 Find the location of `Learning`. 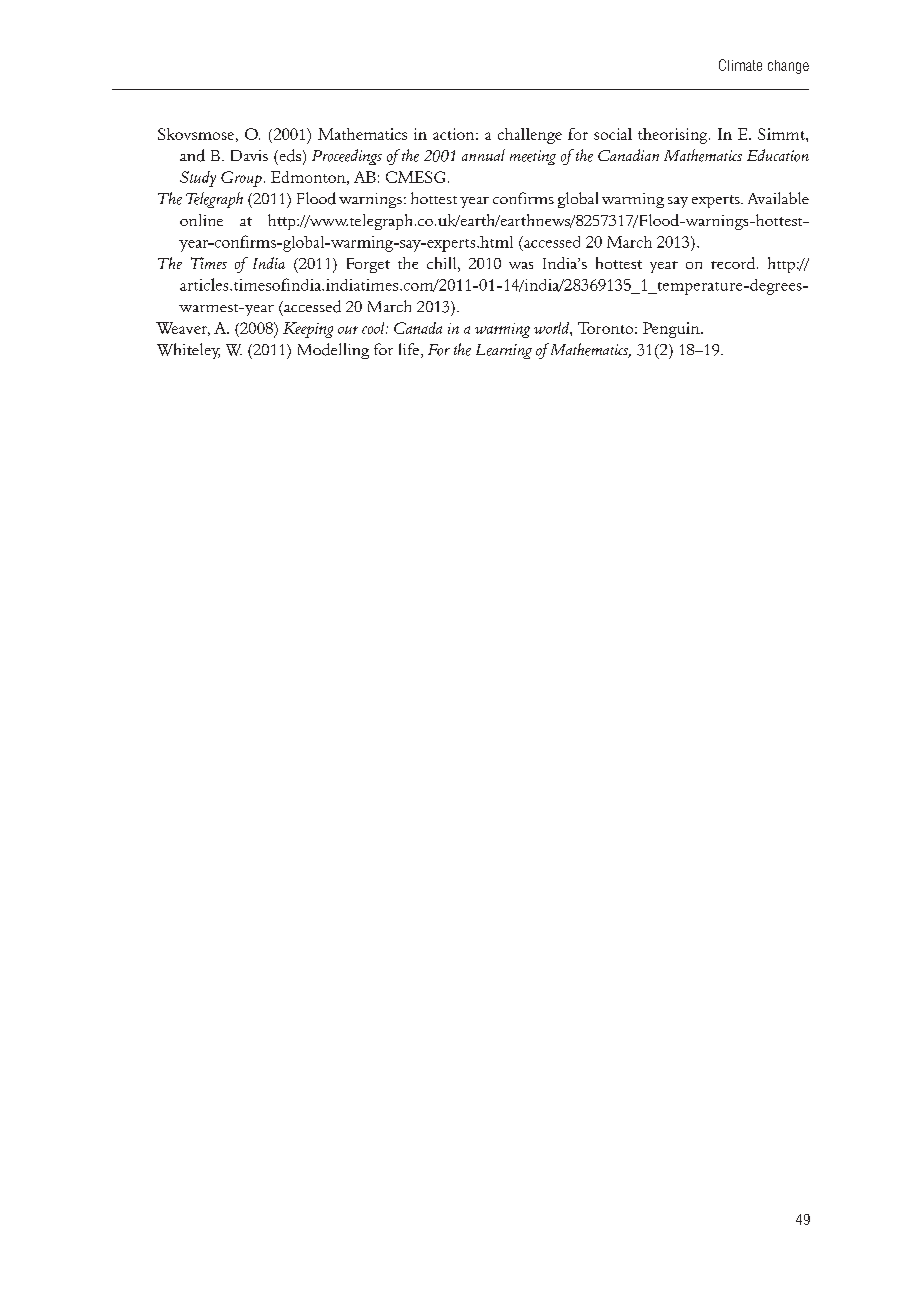

Learning is located at coordinates (504, 351).
